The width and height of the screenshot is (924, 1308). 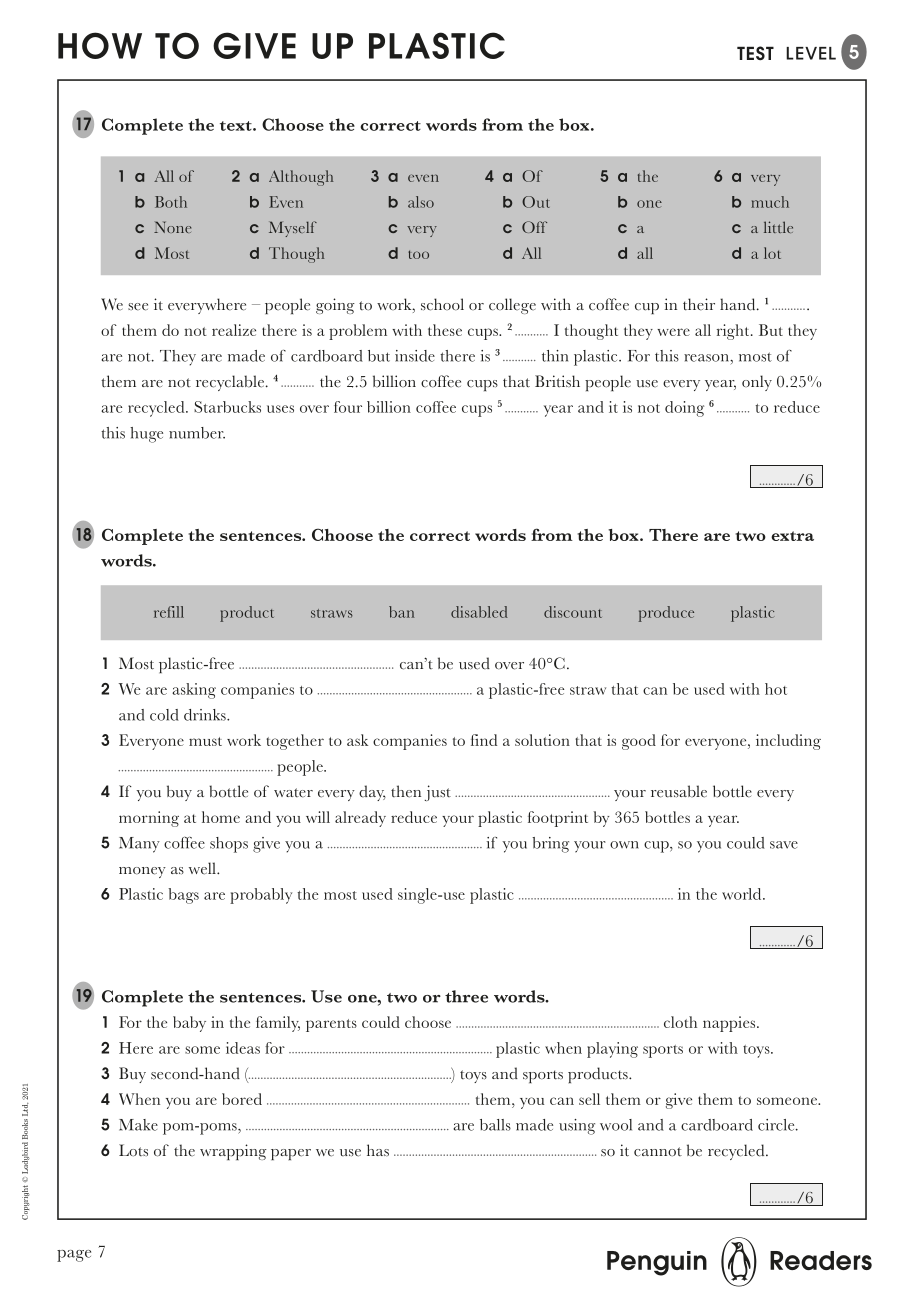 I want to click on four, so click(x=348, y=407).
